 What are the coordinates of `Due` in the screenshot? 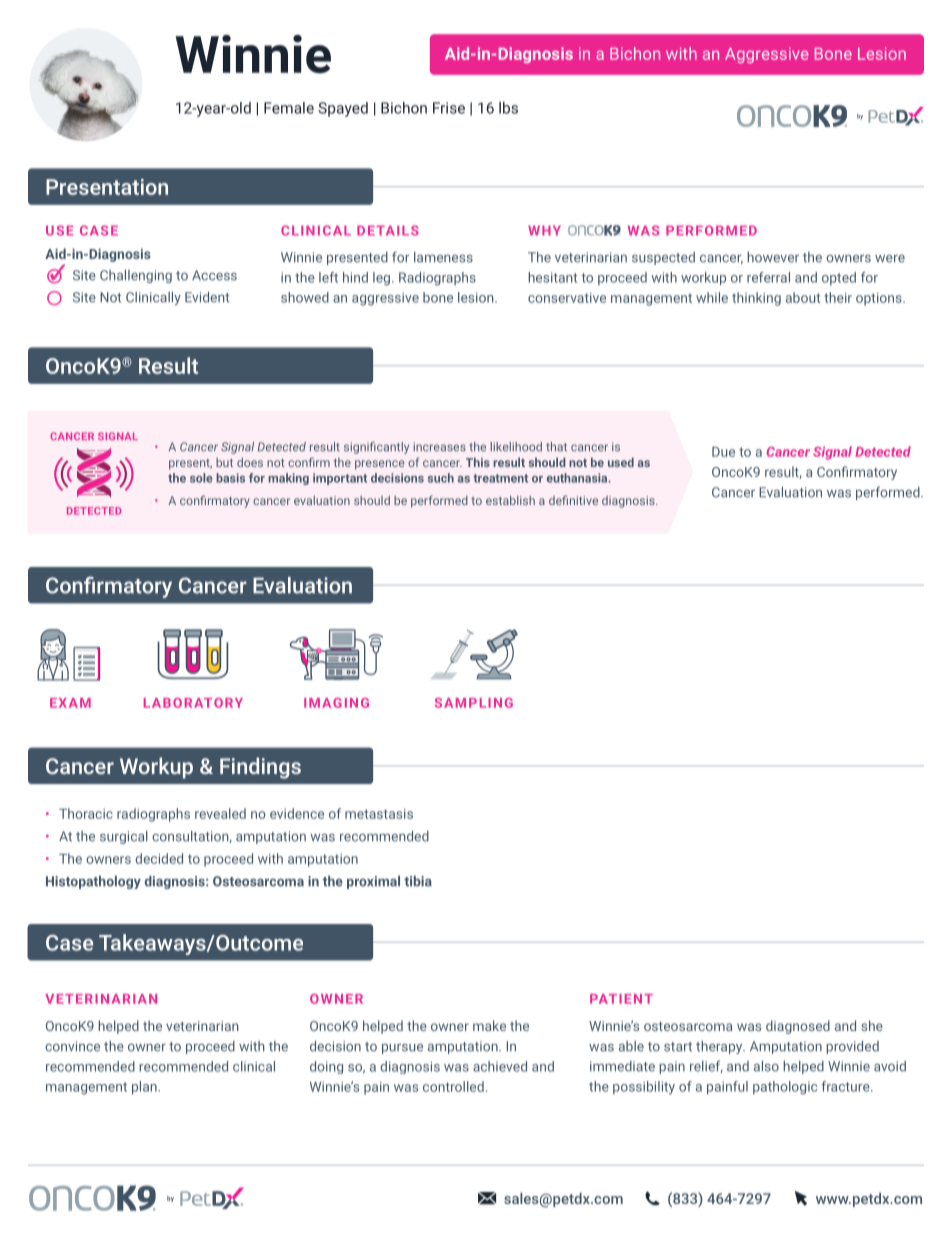 It's located at (723, 452).
